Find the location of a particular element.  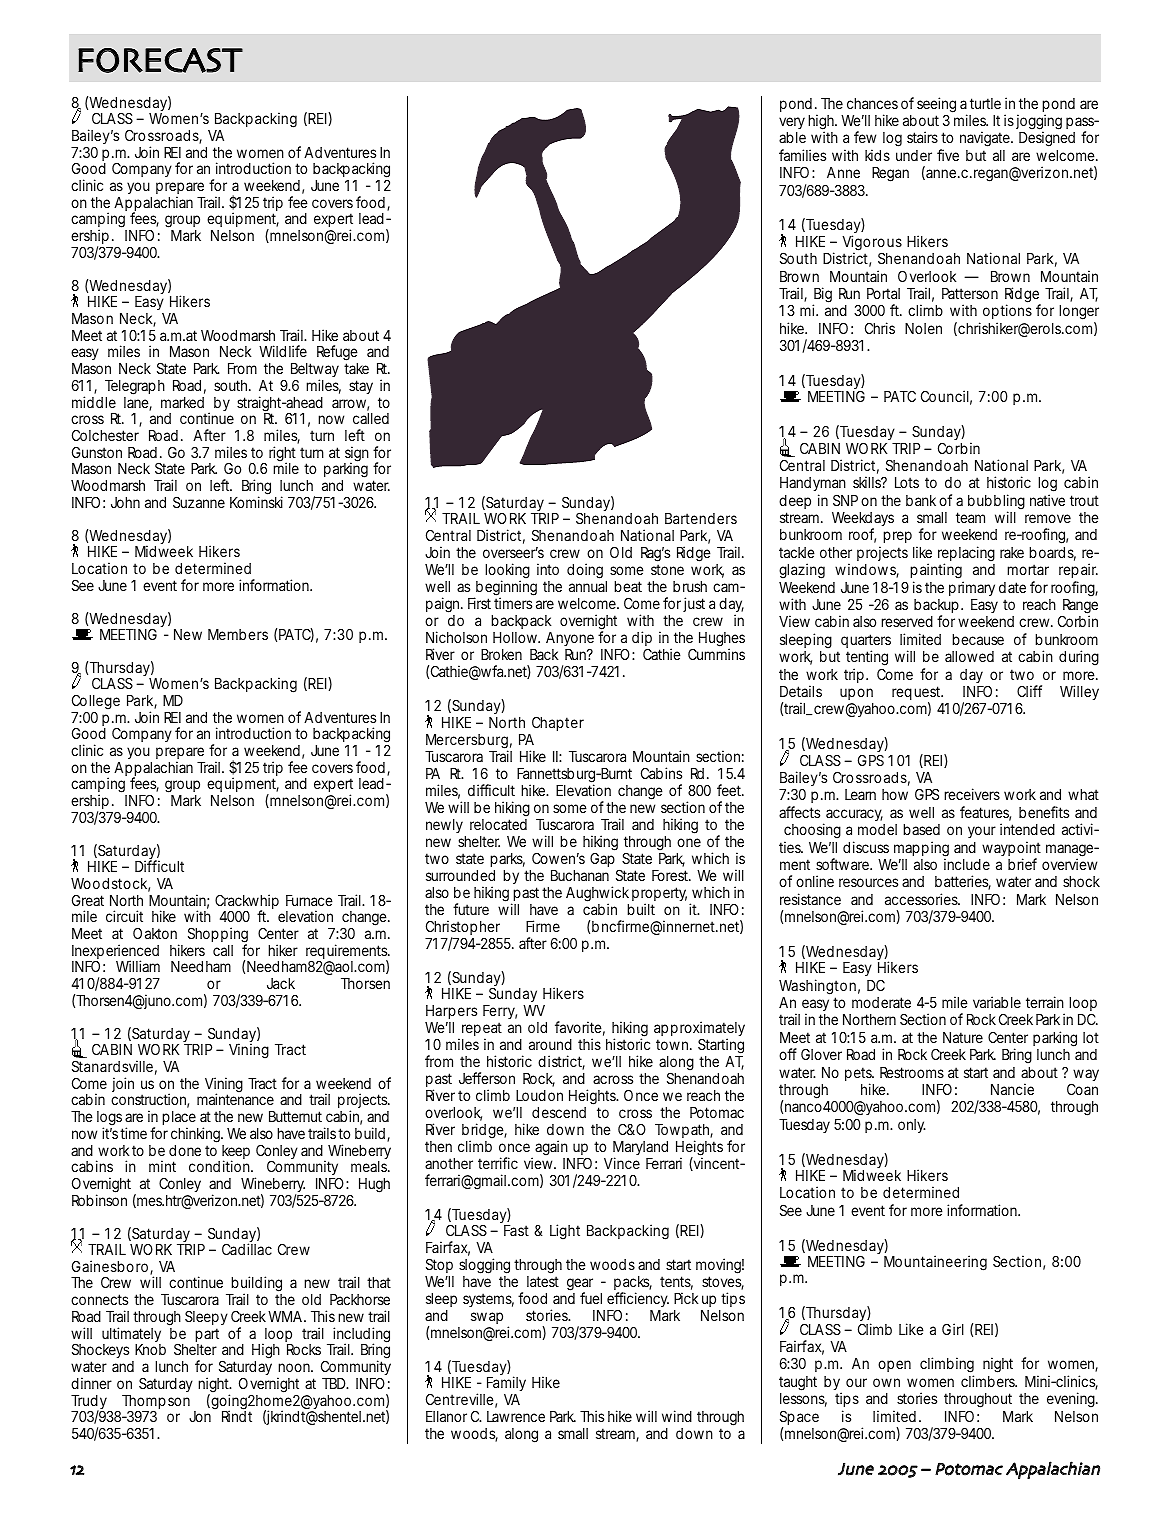

Chapter is located at coordinates (558, 723).
